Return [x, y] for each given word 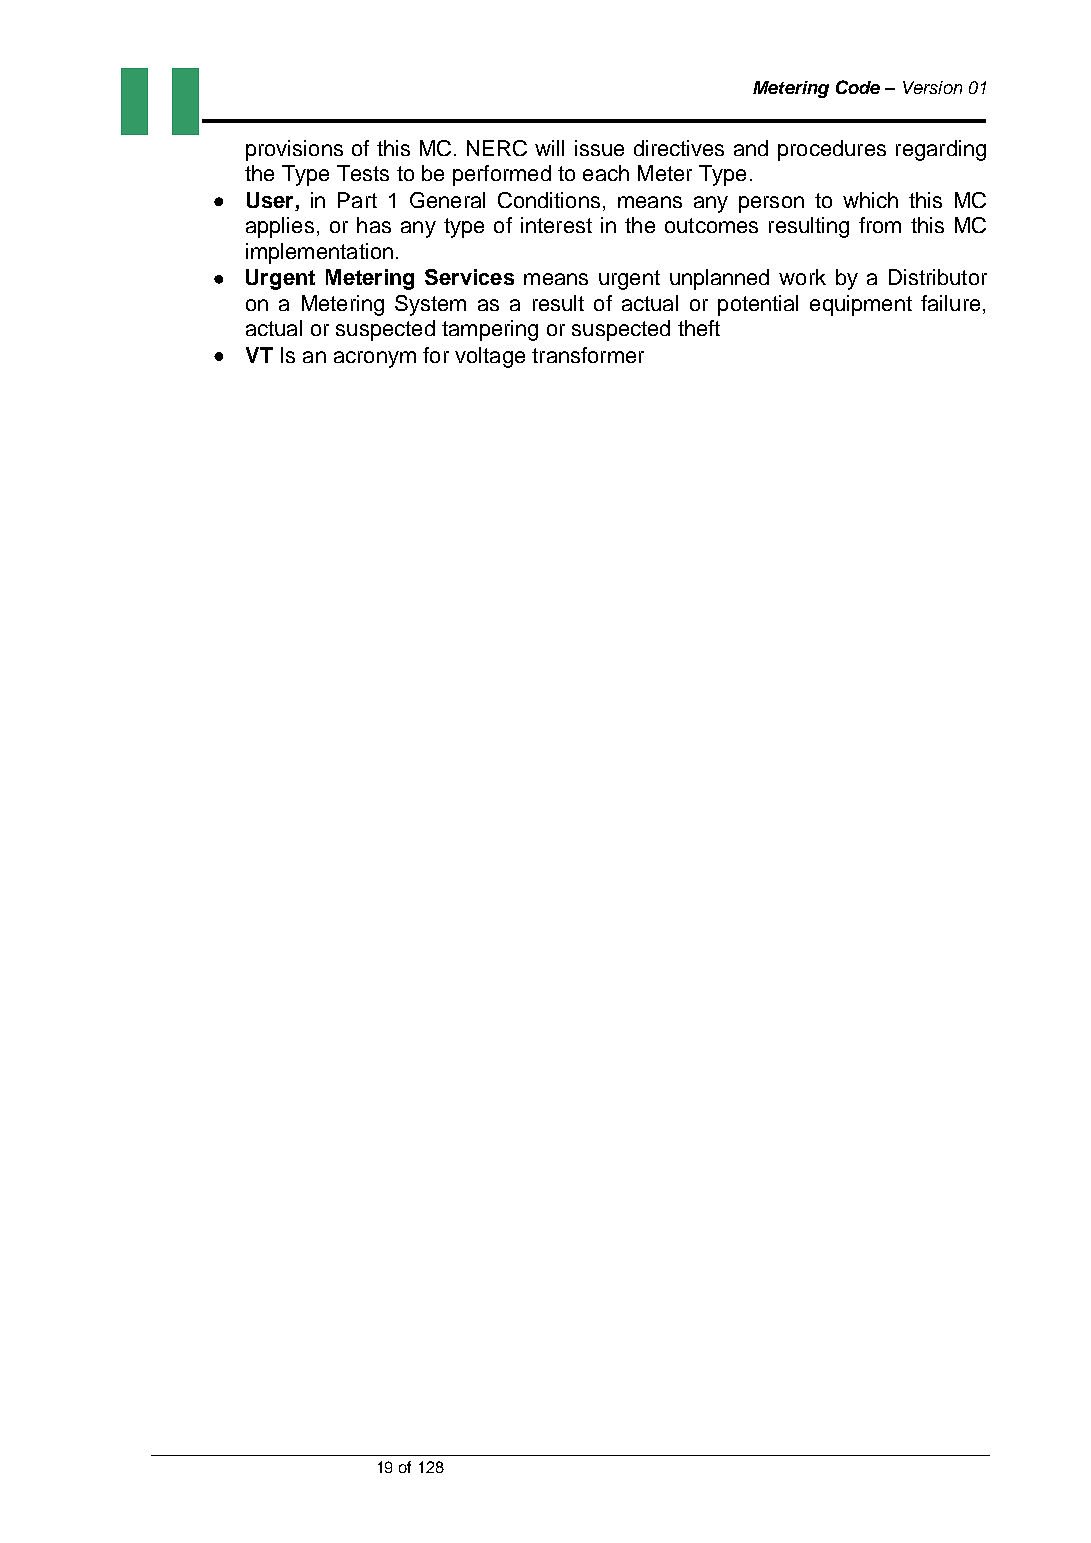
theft [699, 328]
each [606, 173]
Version [932, 87]
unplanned [719, 279]
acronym [375, 359]
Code [858, 87]
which [870, 200]
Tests [363, 173]
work [802, 277]
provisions [294, 150]
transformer [588, 355]
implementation [319, 253]
